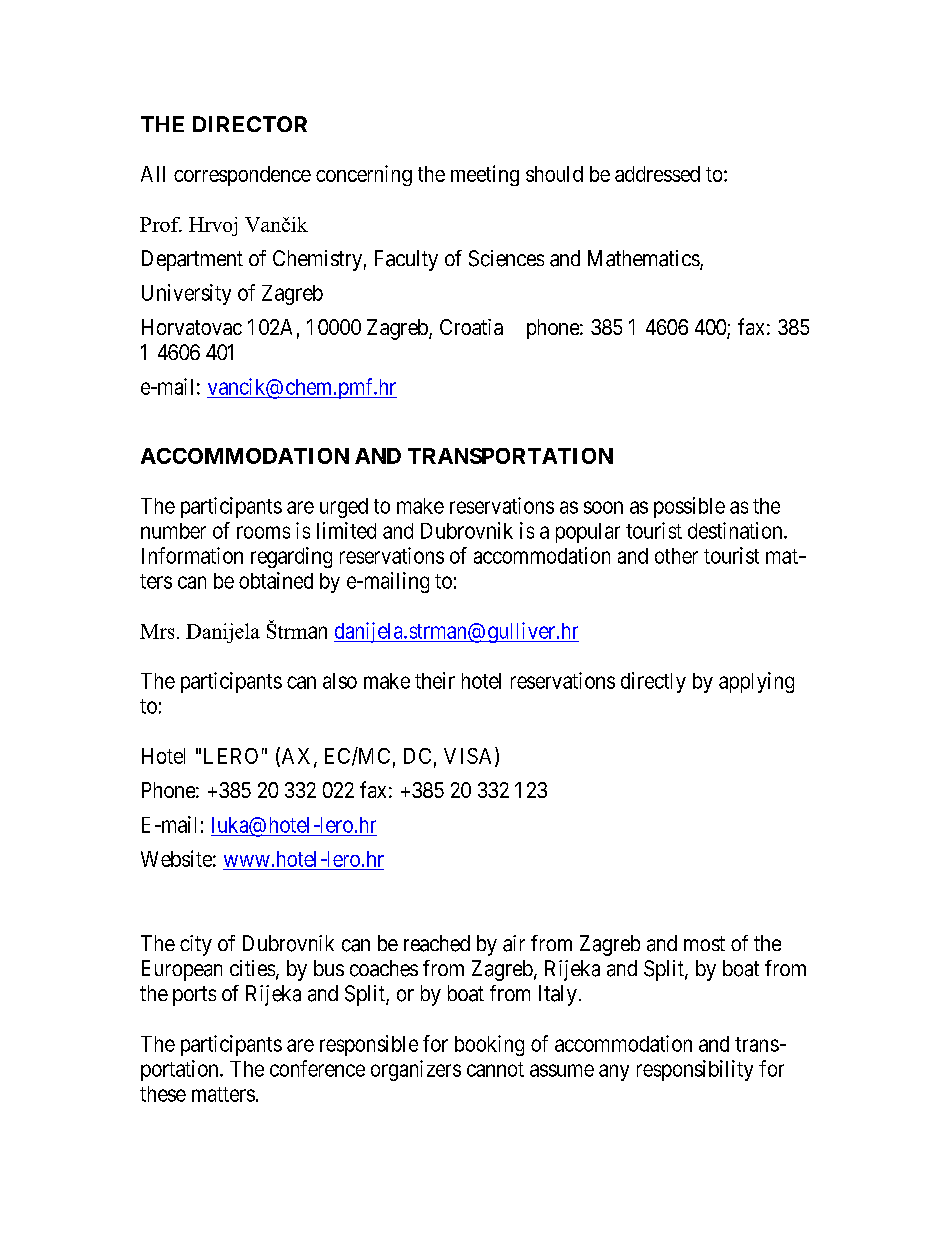  What do you see at coordinates (485, 175) in the screenshot?
I see `meeting` at bounding box center [485, 175].
